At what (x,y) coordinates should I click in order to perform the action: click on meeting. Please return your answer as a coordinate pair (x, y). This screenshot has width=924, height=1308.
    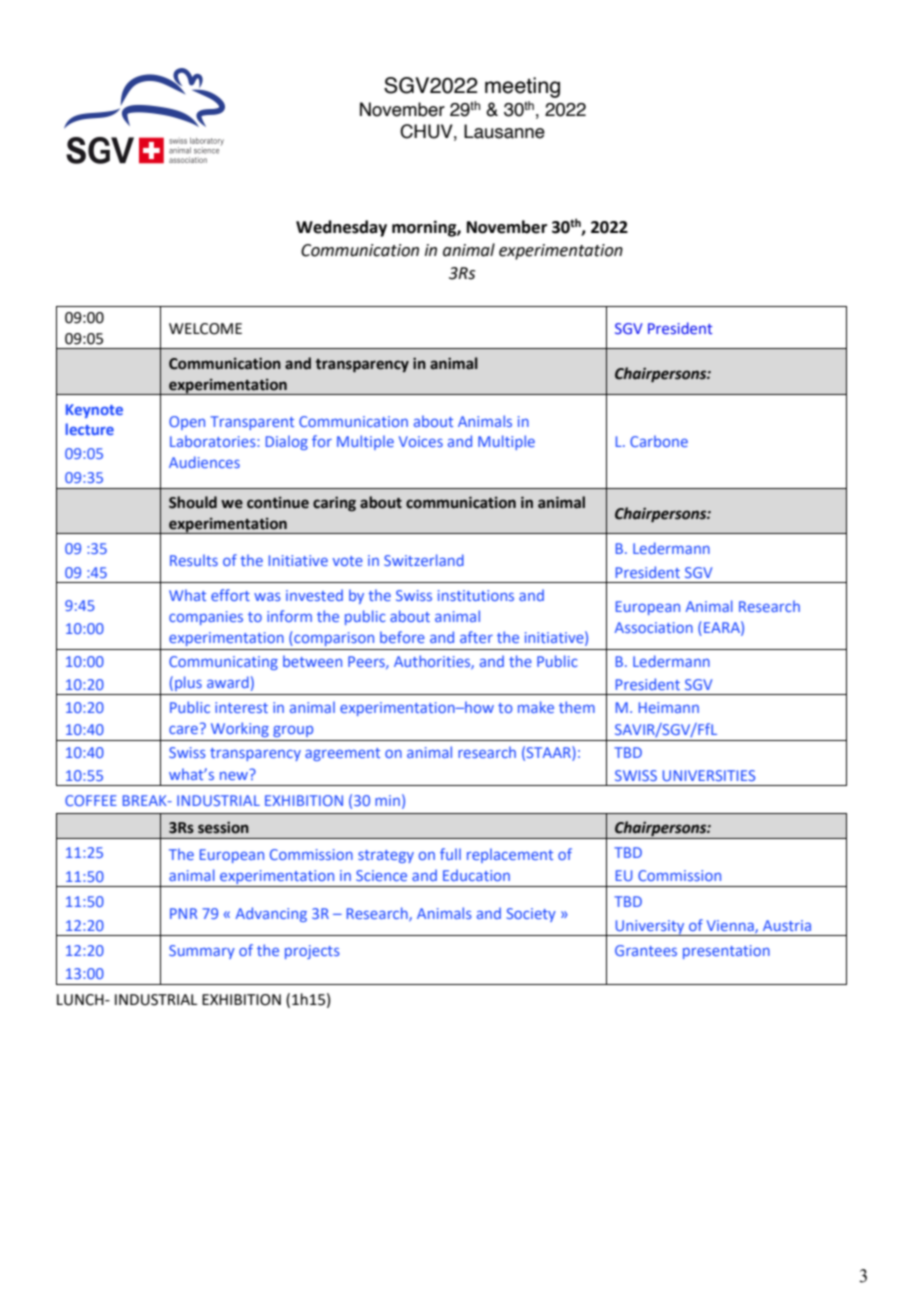
    Looking at the image, I should click on (522, 87).
